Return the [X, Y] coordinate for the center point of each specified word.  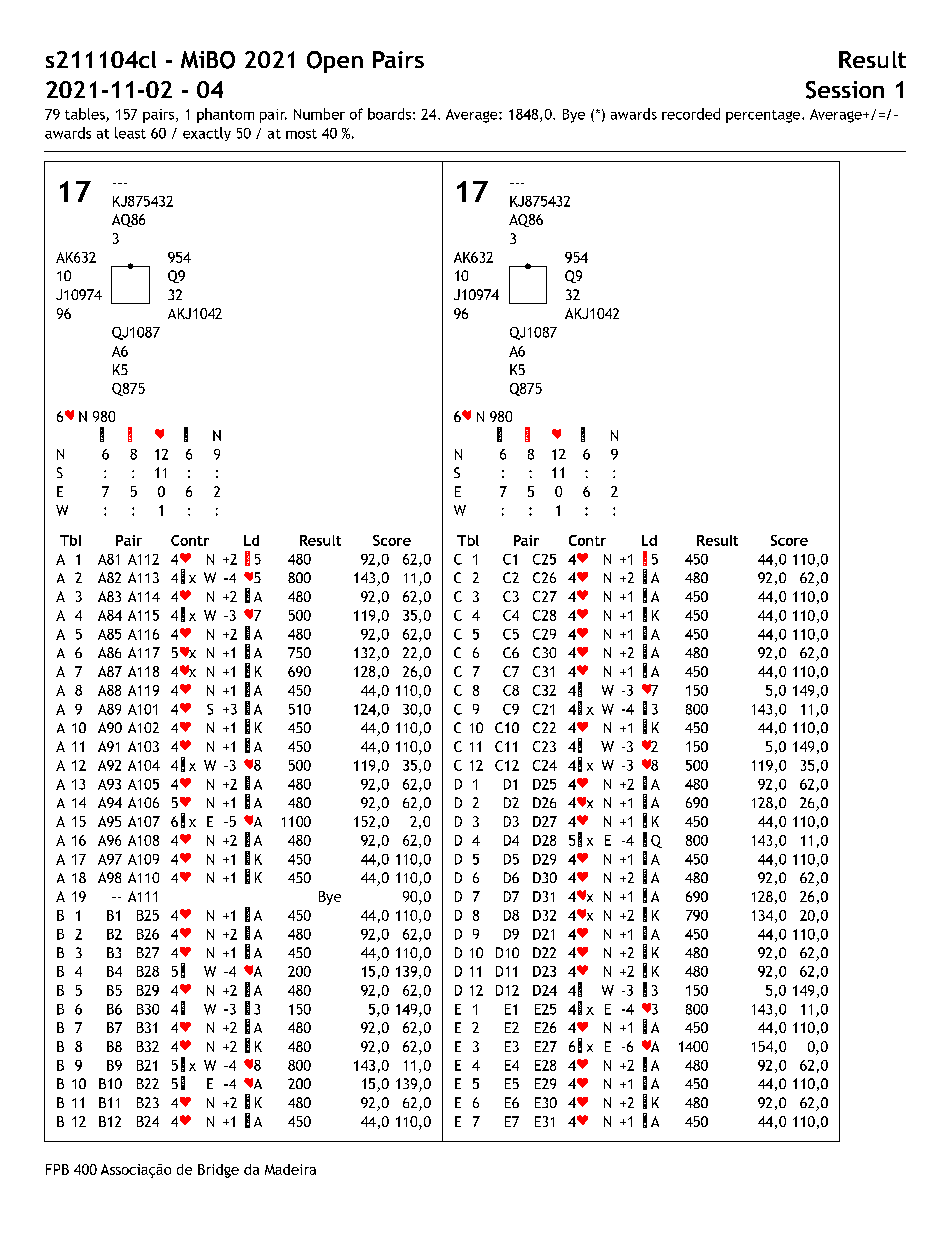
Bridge [218, 1171]
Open [335, 62]
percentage [764, 116]
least [130, 133]
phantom [225, 115]
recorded [691, 114]
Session [845, 90]
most [301, 134]
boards [389, 114]
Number [319, 114]
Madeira [290, 1169]
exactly [207, 134]
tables [86, 115]
